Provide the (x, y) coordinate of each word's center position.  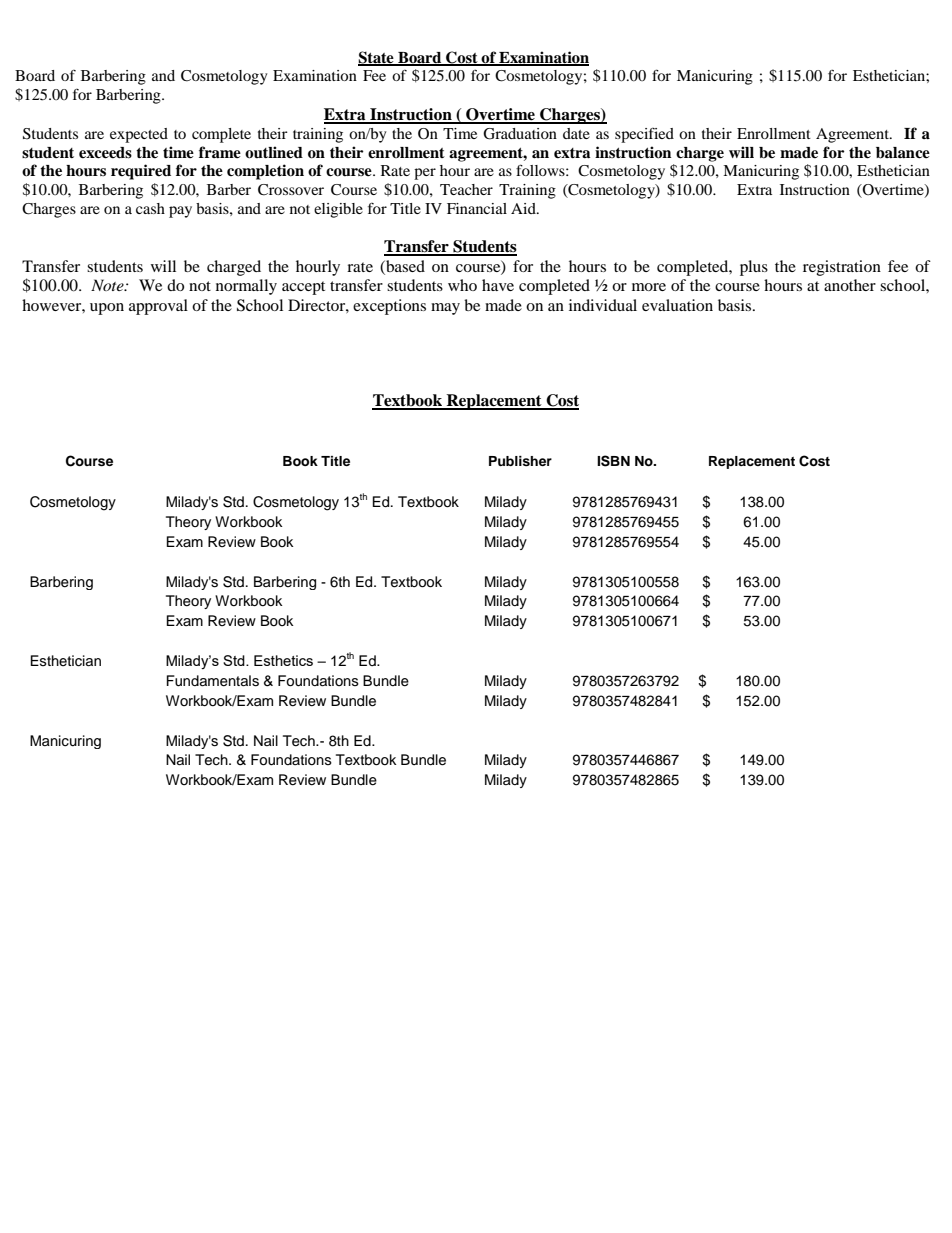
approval (158, 307)
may (445, 309)
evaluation (677, 305)
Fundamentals (213, 681)
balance (903, 153)
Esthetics (283, 660)
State (377, 58)
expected (139, 135)
